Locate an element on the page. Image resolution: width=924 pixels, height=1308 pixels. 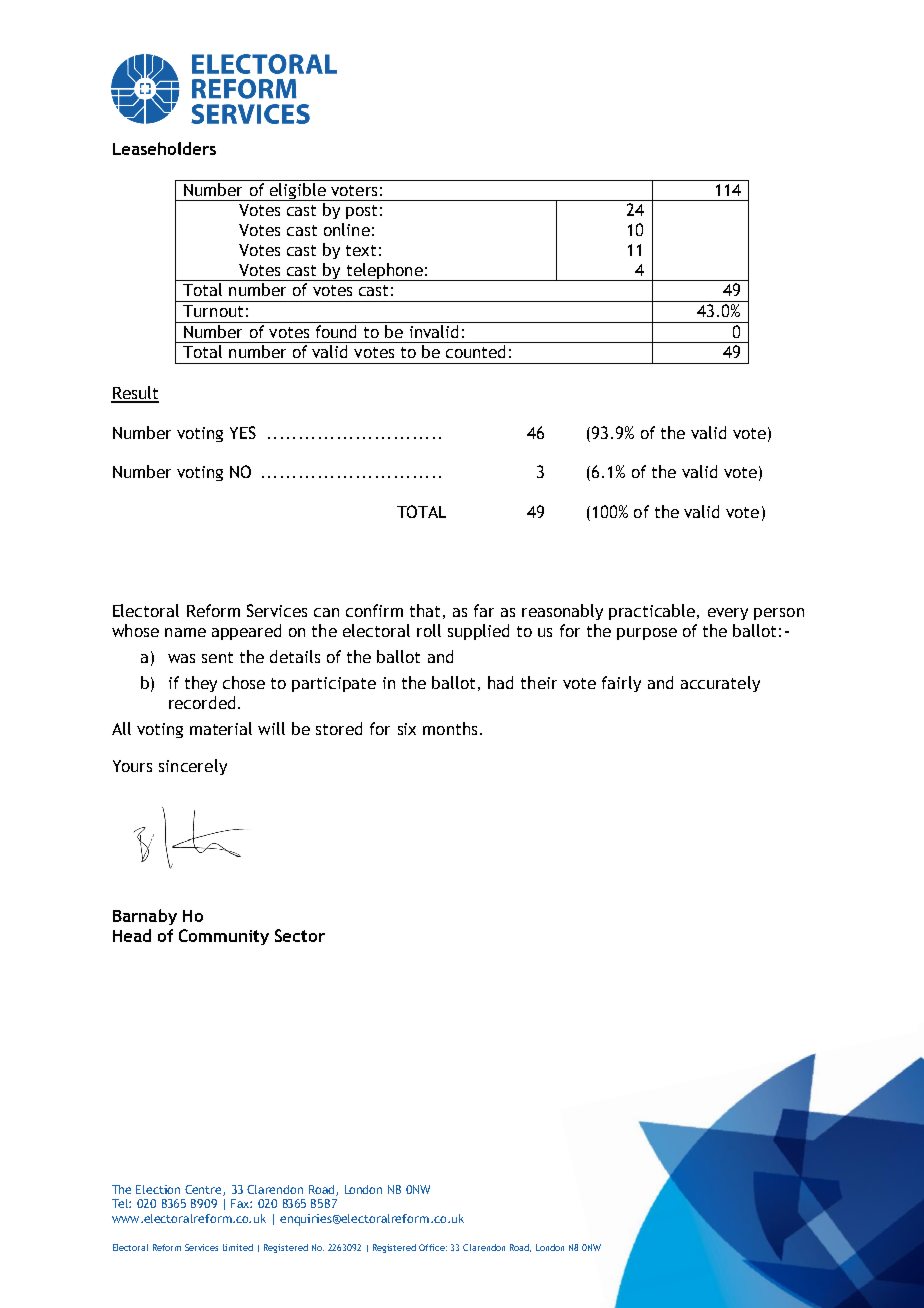
accurately is located at coordinates (720, 684).
